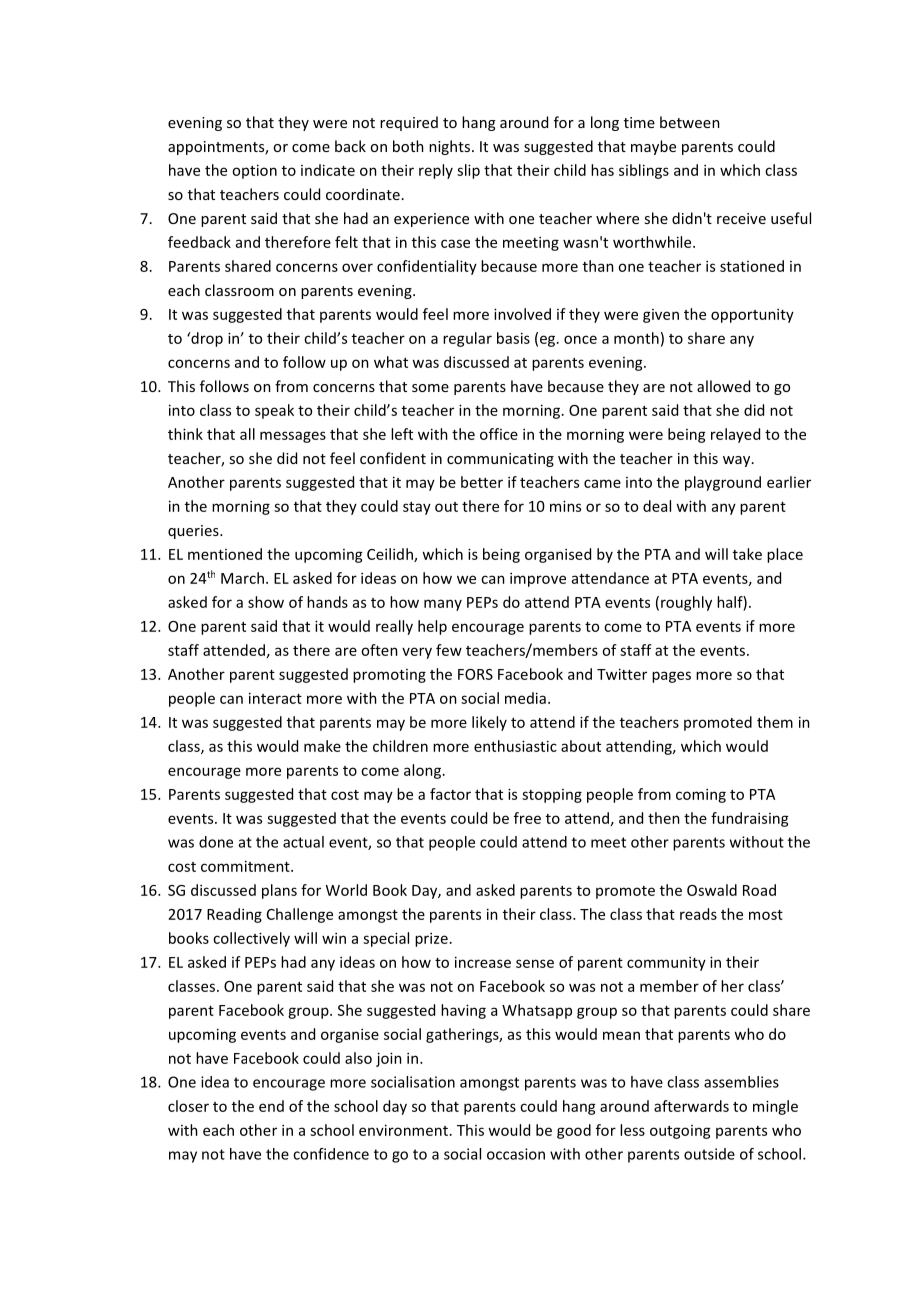 This screenshot has height=1308, width=924. Describe the element at coordinates (449, 650) in the screenshot. I see `few` at that location.
